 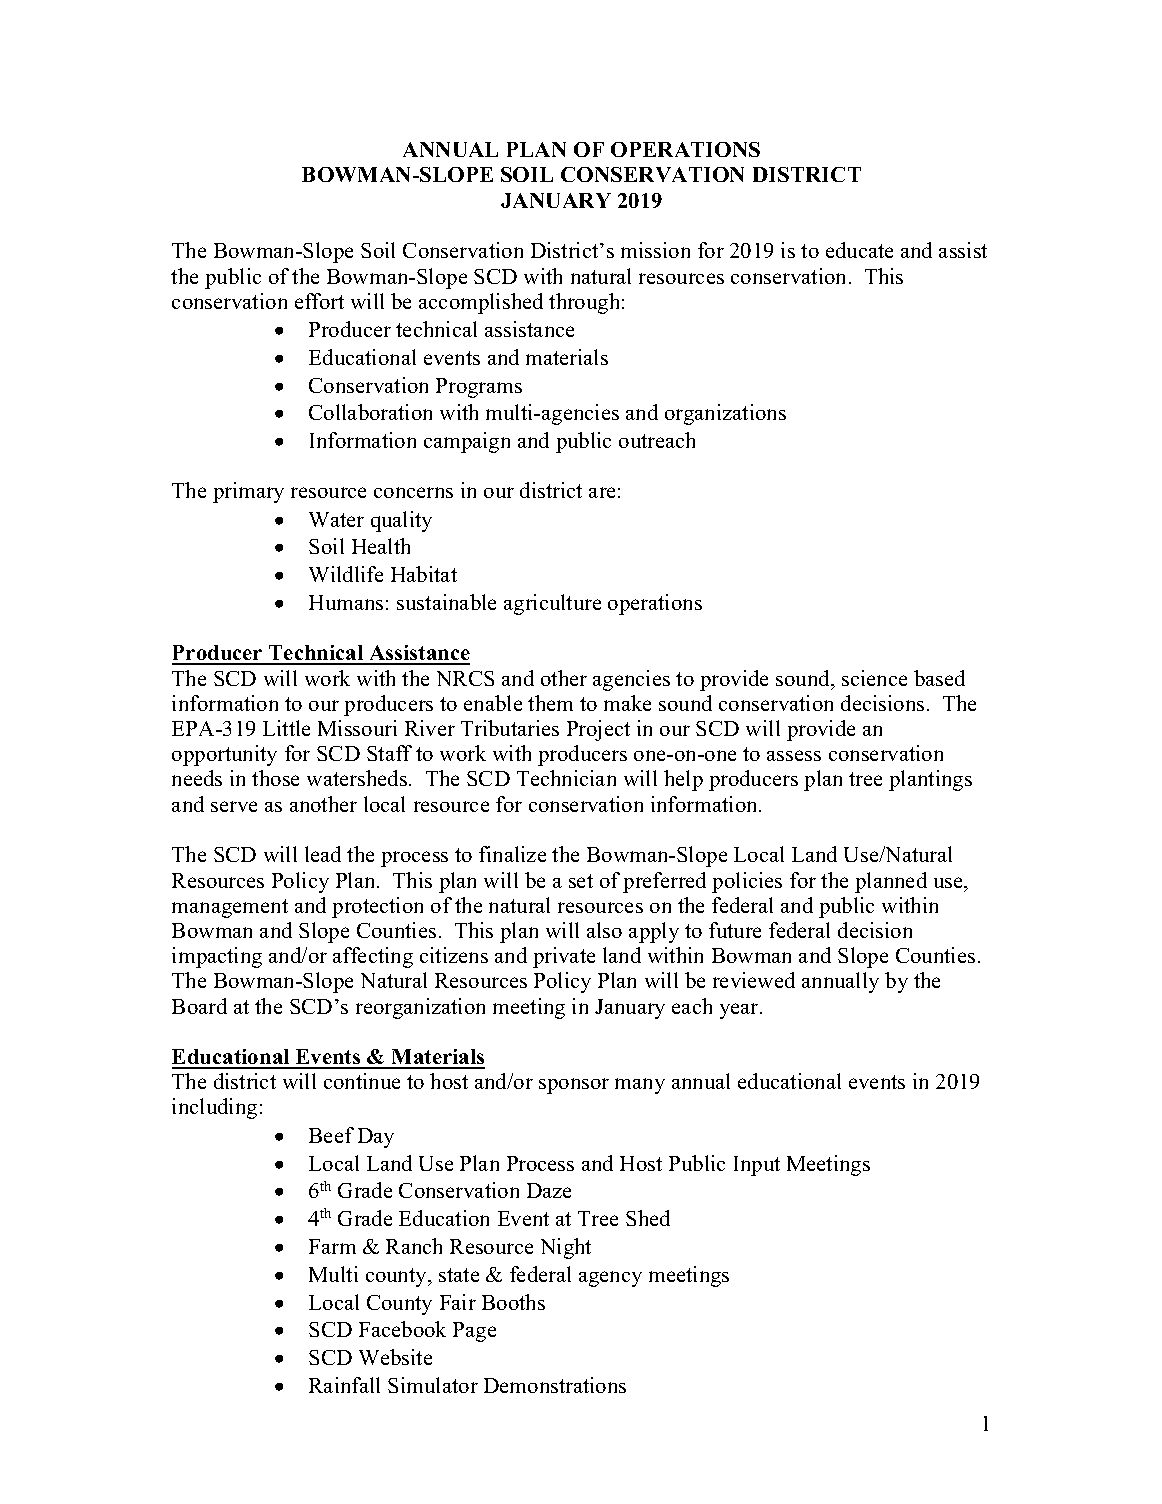 What do you see at coordinates (859, 250) in the image?
I see `educate` at bounding box center [859, 250].
